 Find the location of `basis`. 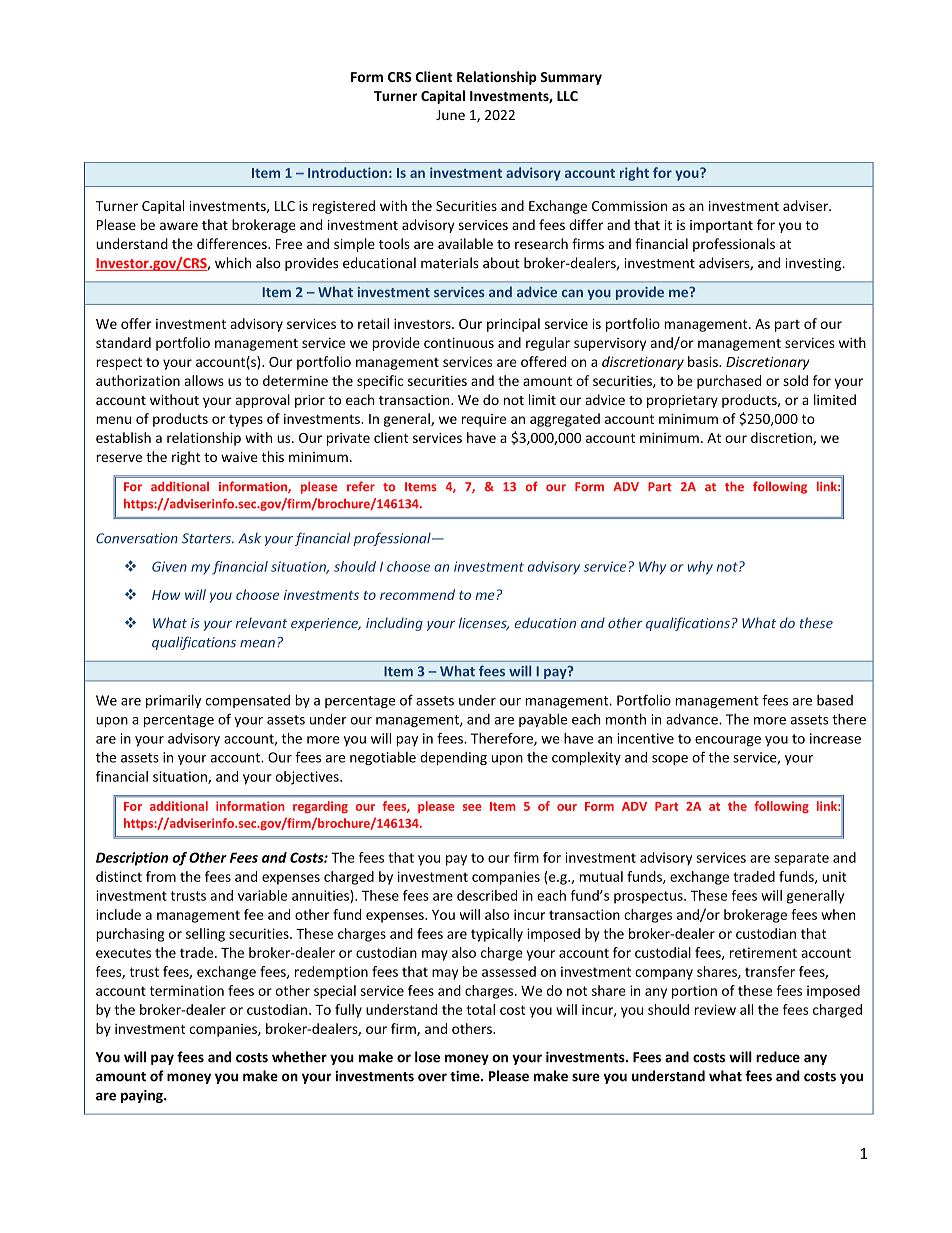

basis is located at coordinates (704, 361).
